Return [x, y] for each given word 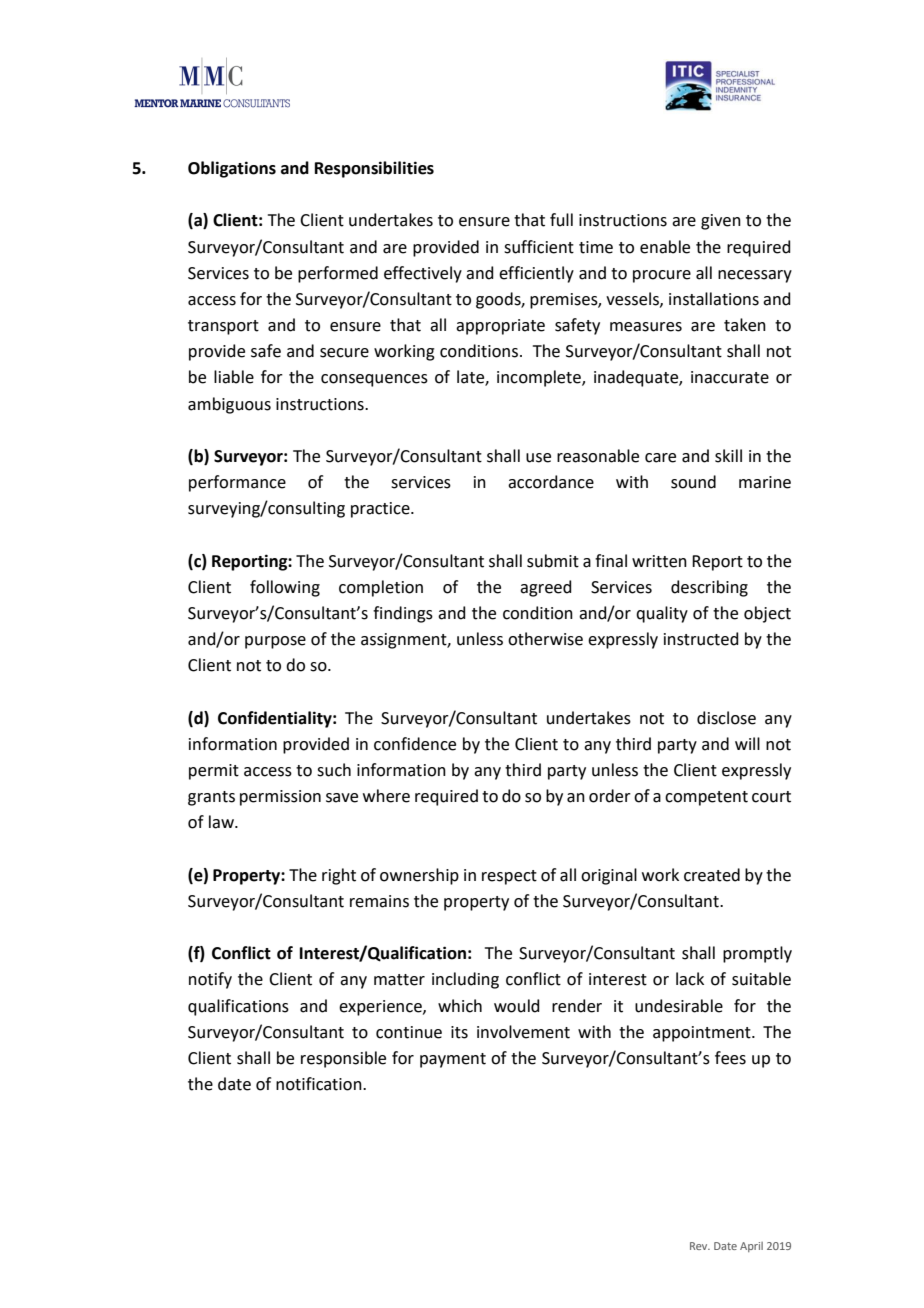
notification [320, 1084]
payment [453, 1060]
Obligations [232, 169]
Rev [700, 1246]
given [721, 222]
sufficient [539, 247]
